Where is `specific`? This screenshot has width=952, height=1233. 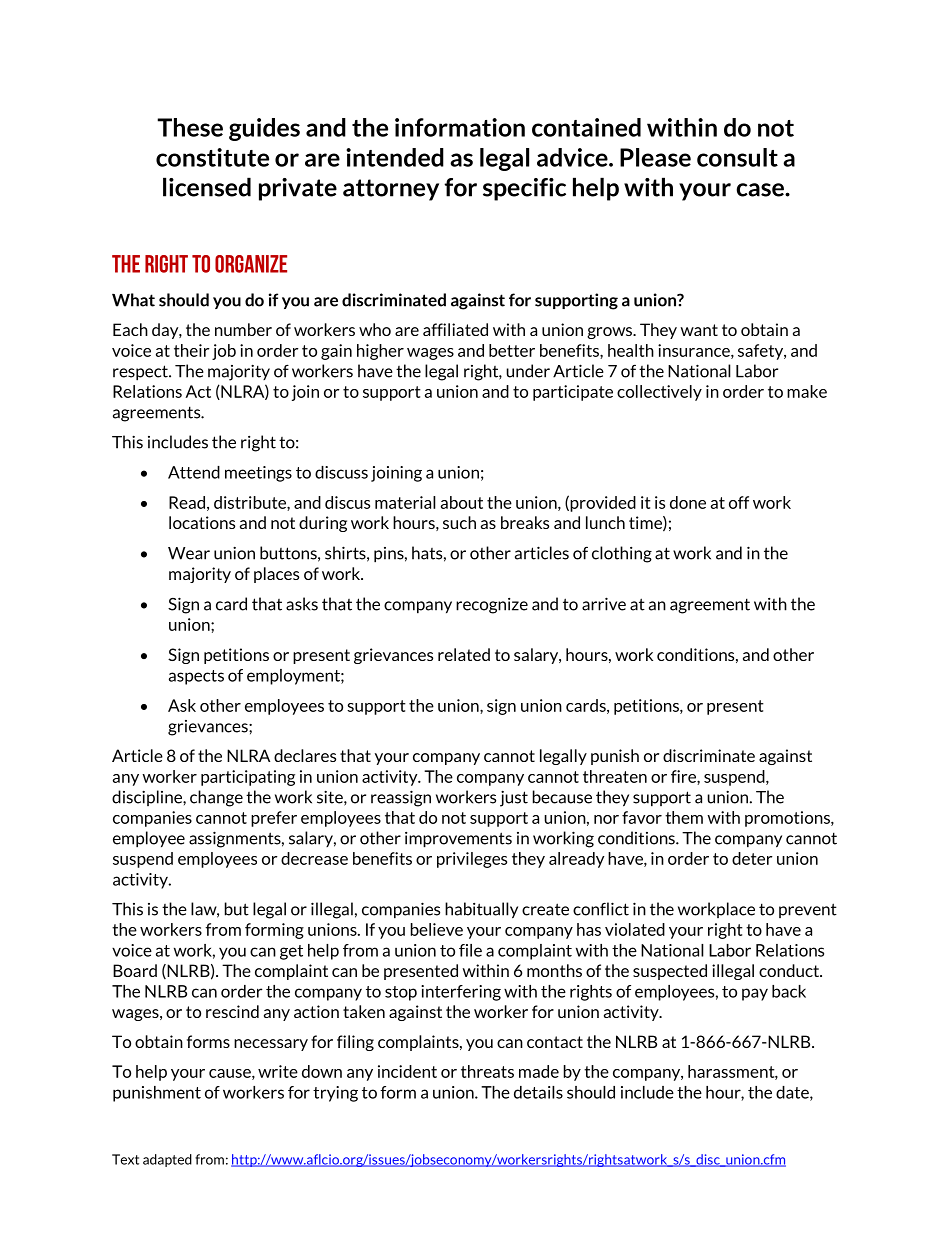 specific is located at coordinates (524, 189).
